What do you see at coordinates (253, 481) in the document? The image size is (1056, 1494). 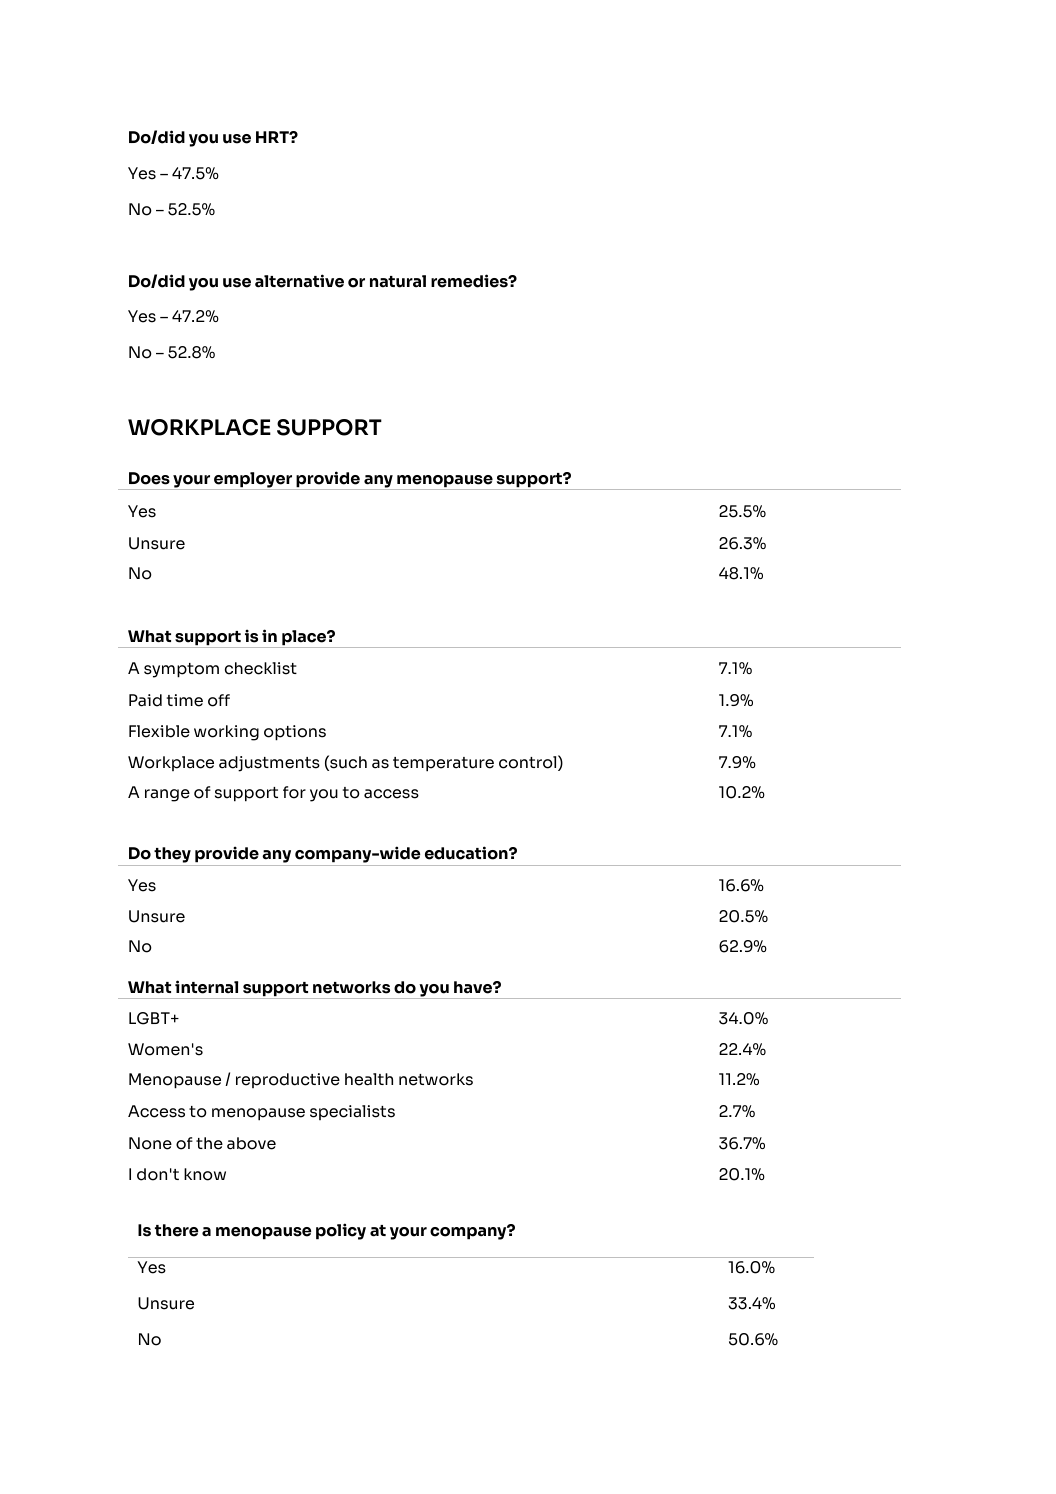 I see `employer` at bounding box center [253, 481].
